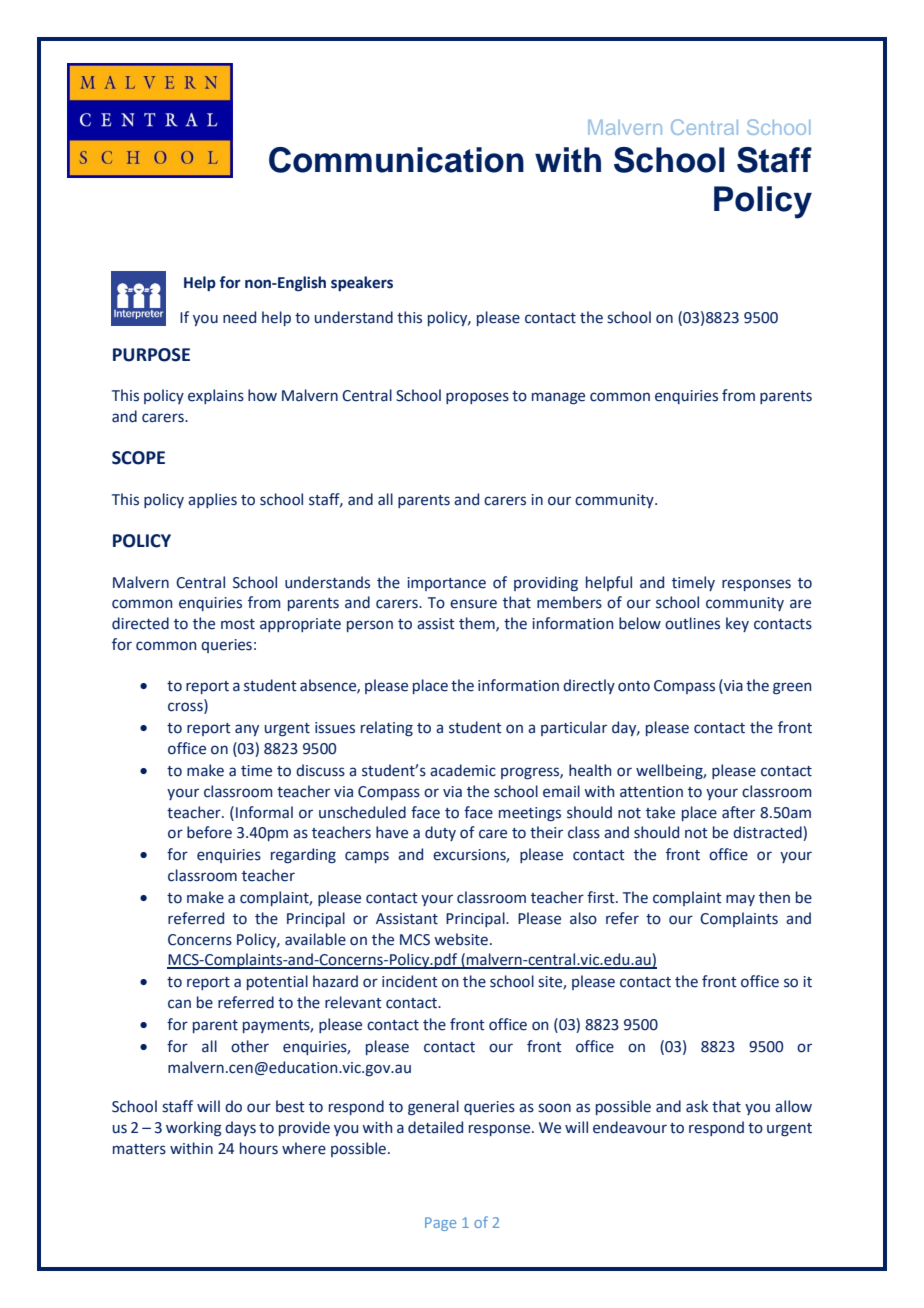 The height and width of the page is (1308, 924). Describe the element at coordinates (558, 398) in the page. I see `manage` at that location.
